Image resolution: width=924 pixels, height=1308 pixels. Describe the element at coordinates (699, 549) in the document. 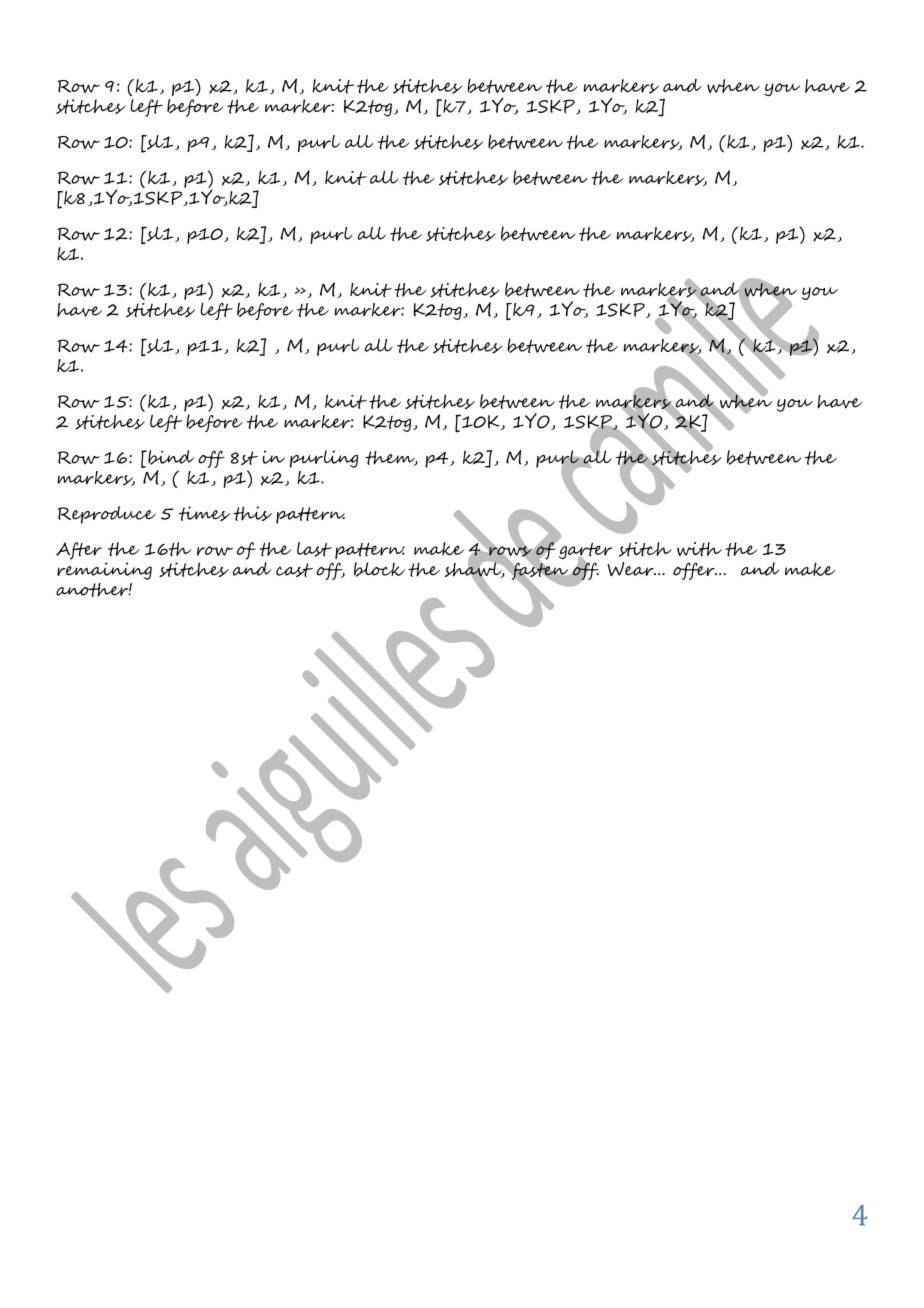

I see `with` at that location.
